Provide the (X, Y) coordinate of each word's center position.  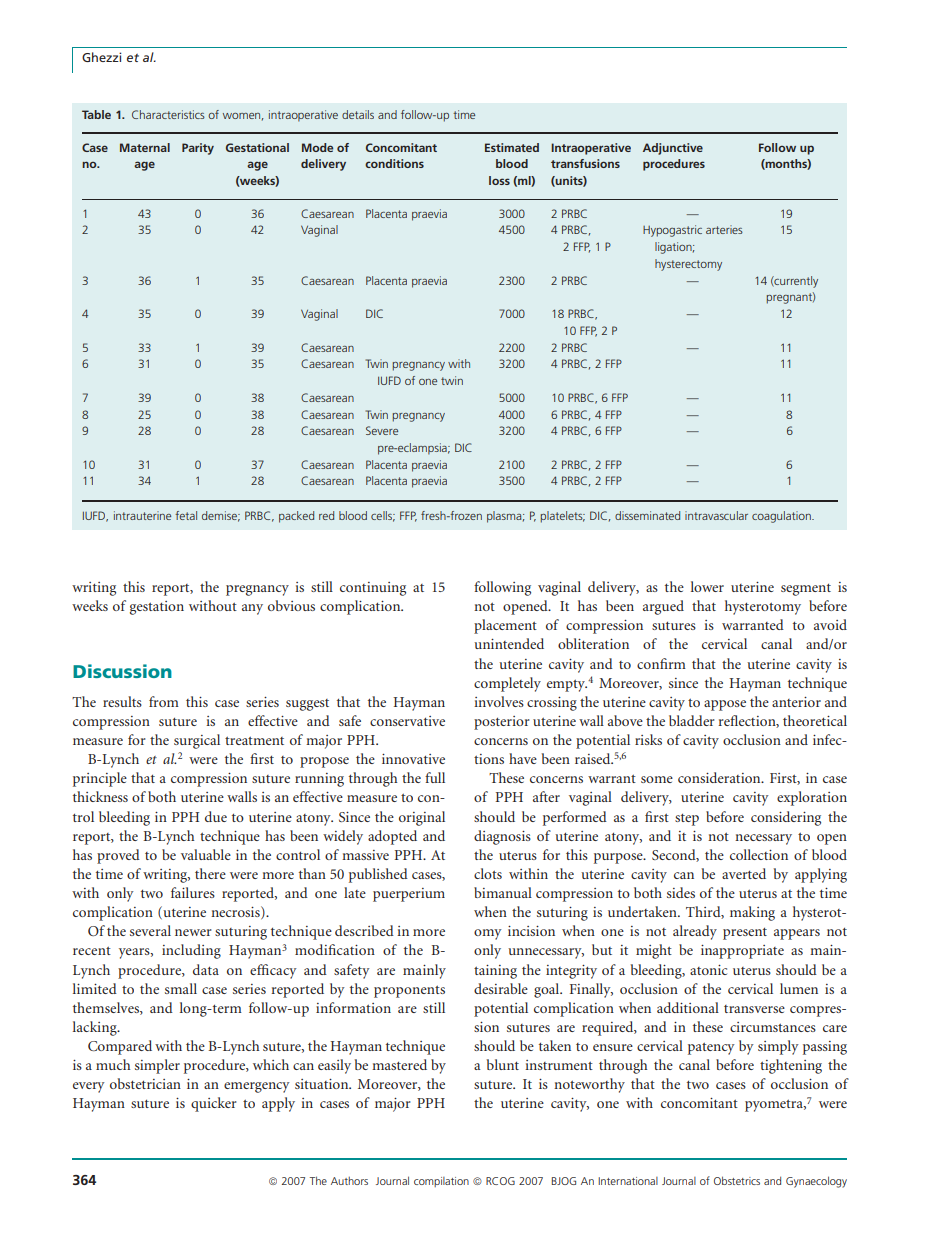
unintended (509, 643)
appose (725, 705)
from (164, 701)
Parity (198, 149)
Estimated (512, 147)
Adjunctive (673, 149)
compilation (441, 1182)
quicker (214, 1104)
